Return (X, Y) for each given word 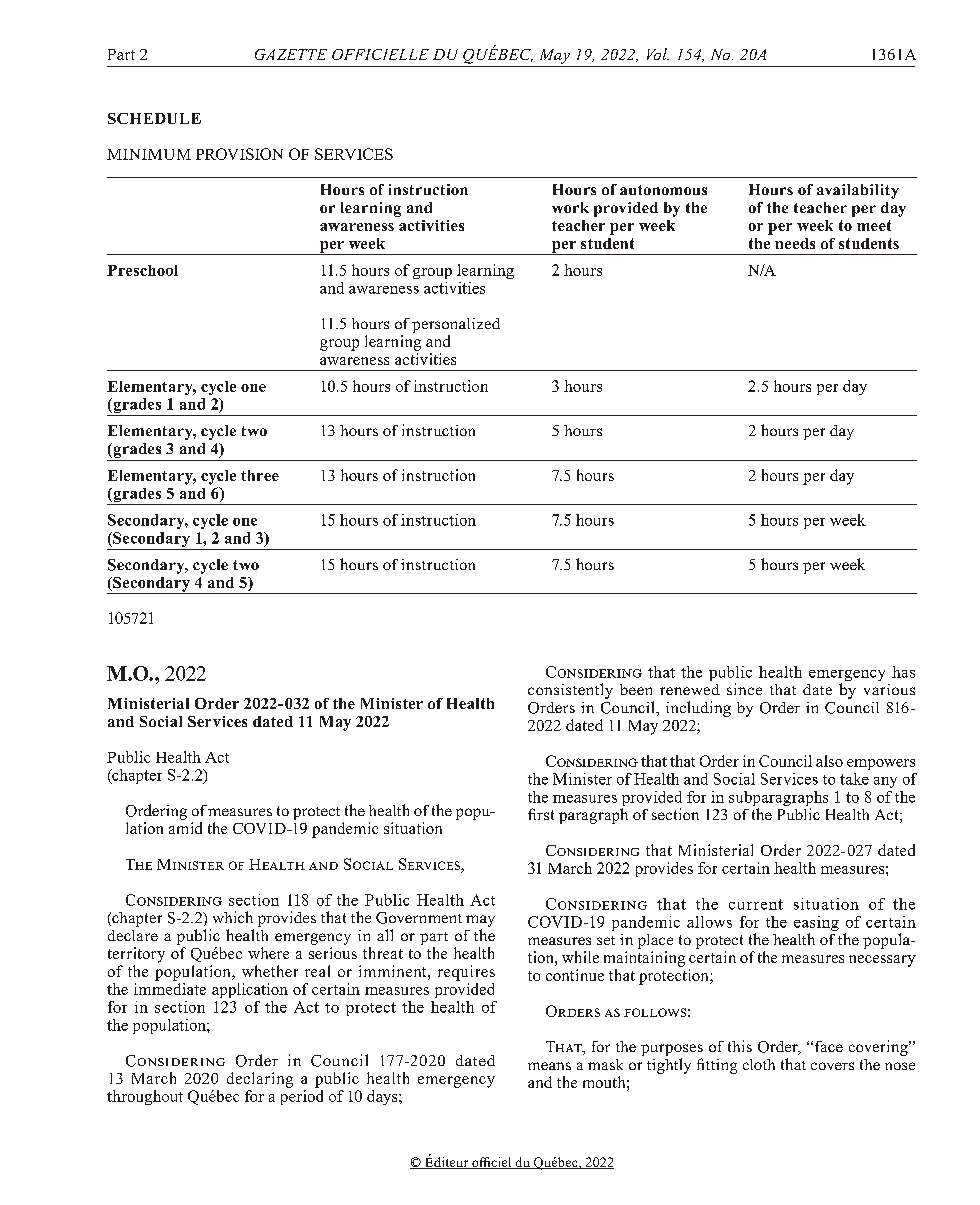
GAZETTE (291, 54)
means (549, 1066)
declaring (260, 1080)
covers (832, 1066)
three (260, 475)
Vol (658, 54)
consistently (570, 691)
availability (858, 191)
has (903, 672)
